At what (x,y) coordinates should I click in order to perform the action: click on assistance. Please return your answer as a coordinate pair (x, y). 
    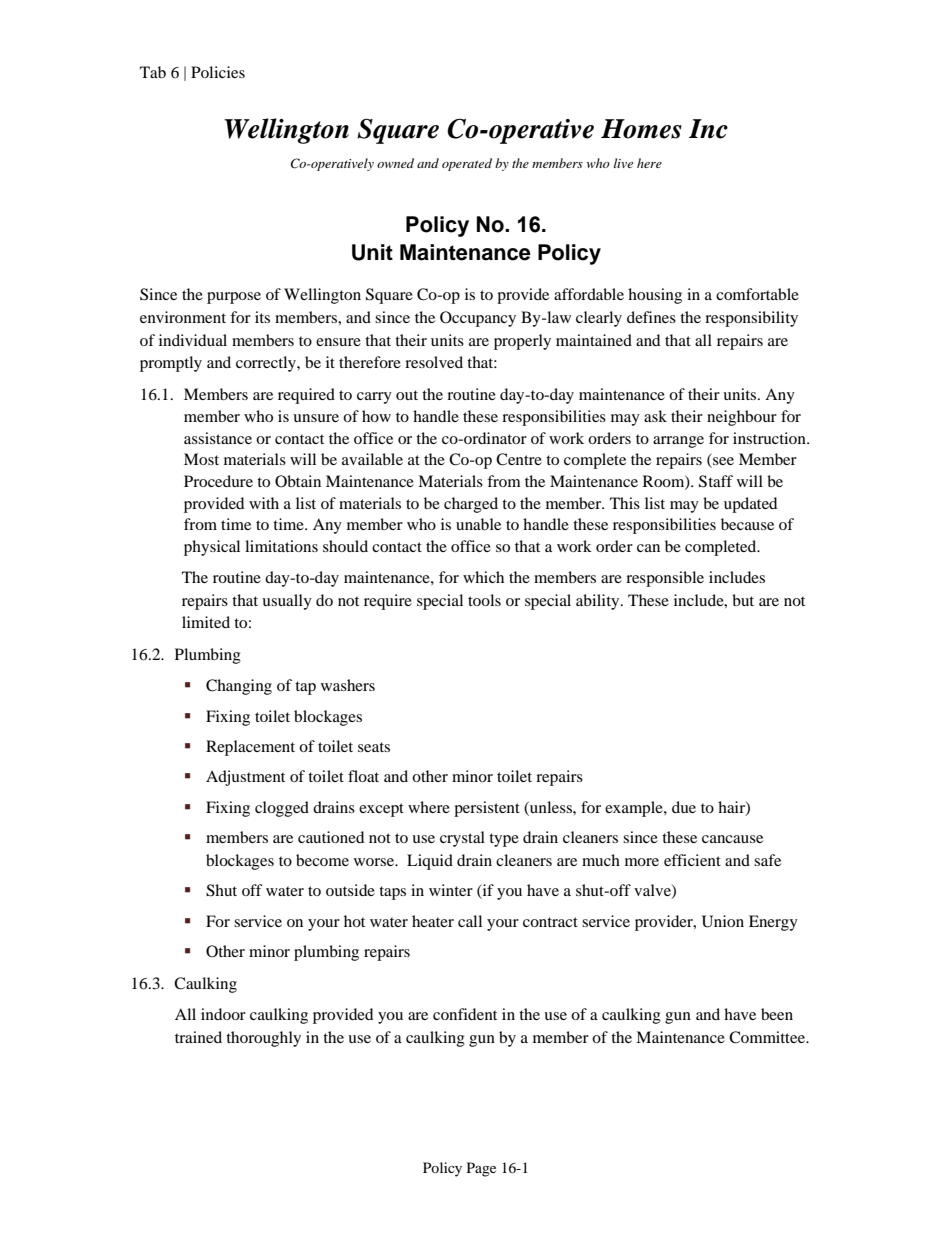
    Looking at the image, I should click on (218, 438).
